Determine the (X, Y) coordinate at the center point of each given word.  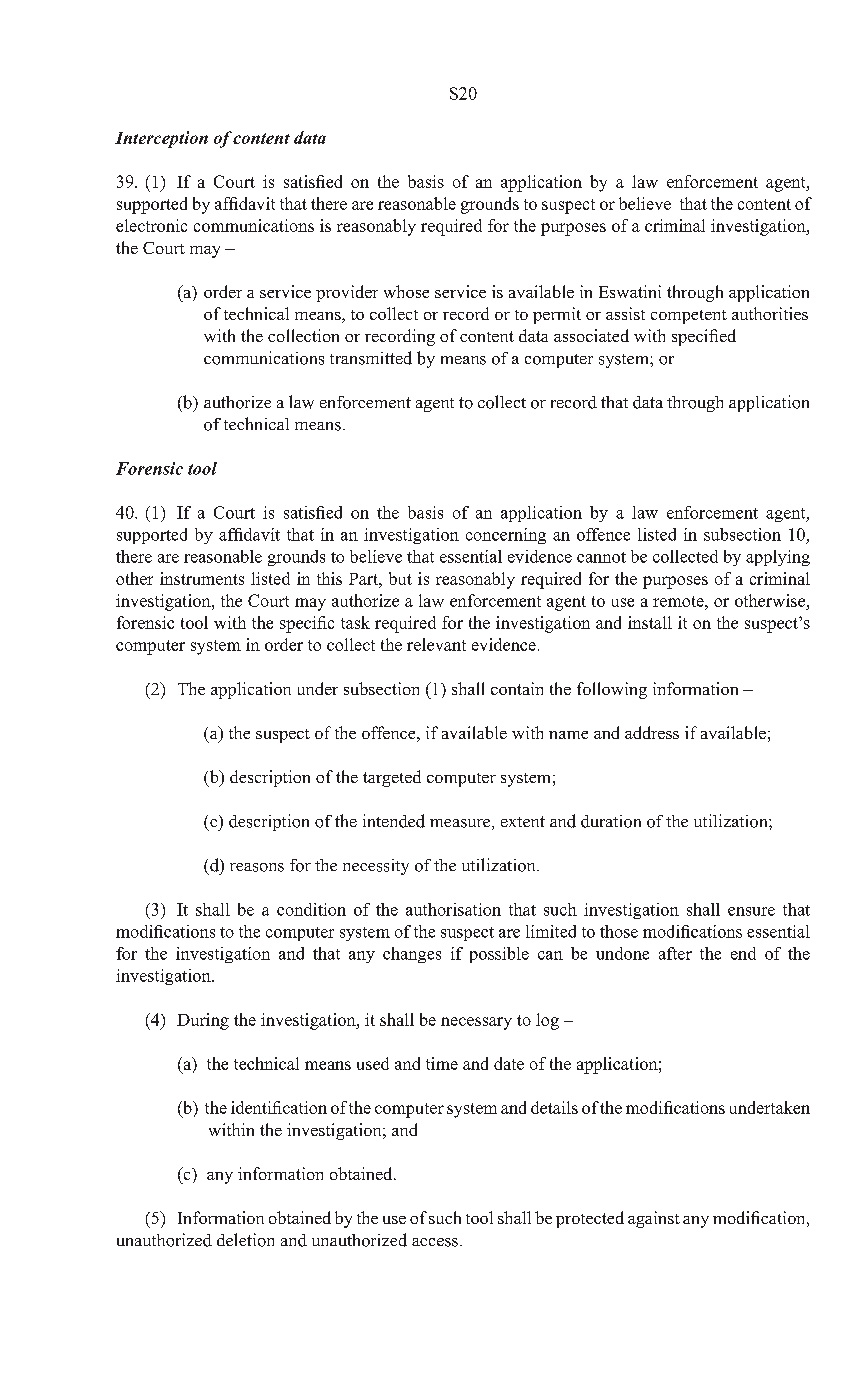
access (435, 1242)
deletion (245, 1240)
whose (406, 291)
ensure (751, 911)
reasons (257, 867)
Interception (161, 139)
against (654, 1219)
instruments (202, 578)
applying (778, 558)
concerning (506, 536)
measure (461, 824)
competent (689, 317)
